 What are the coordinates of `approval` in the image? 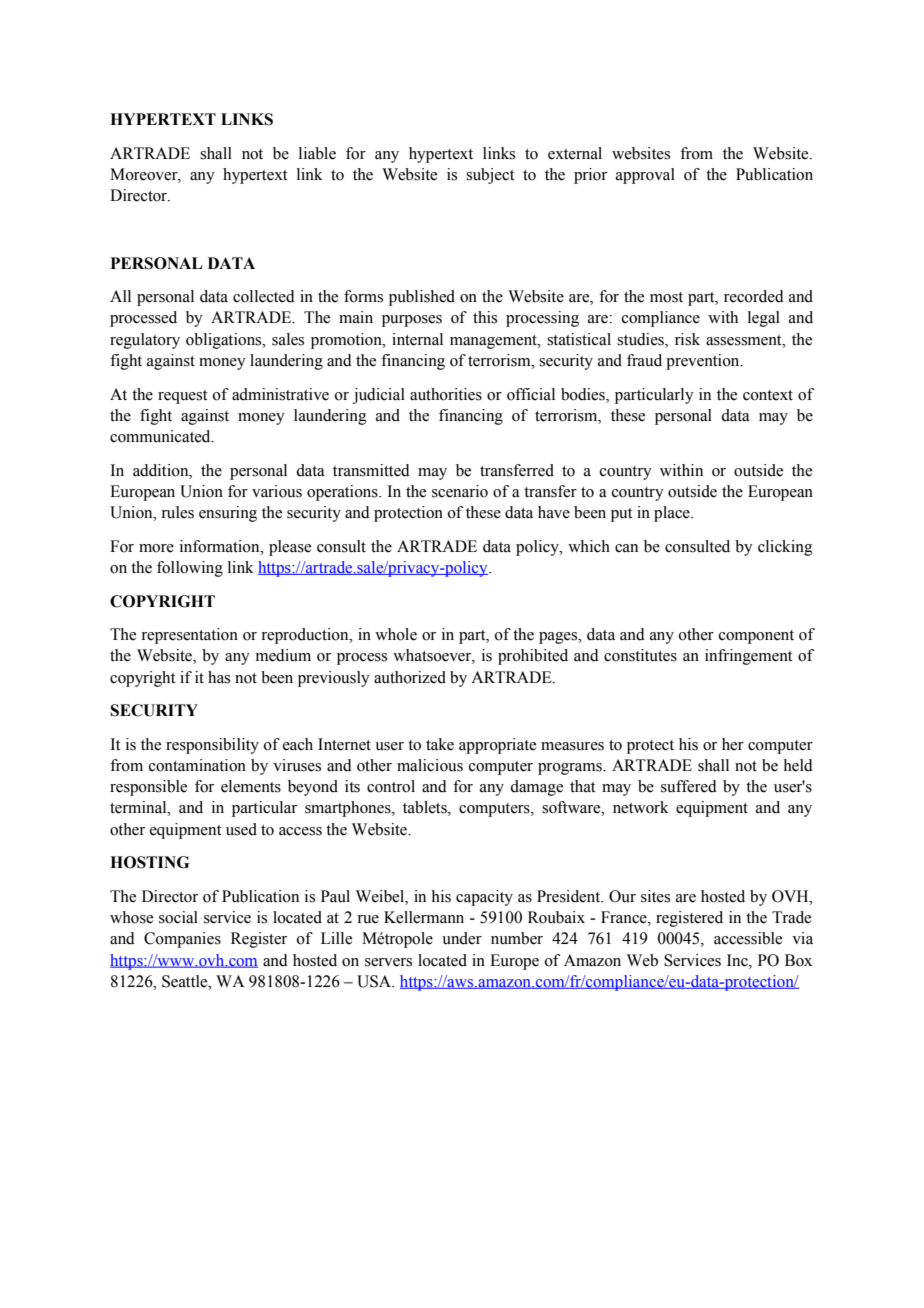 It's located at (645, 176).
